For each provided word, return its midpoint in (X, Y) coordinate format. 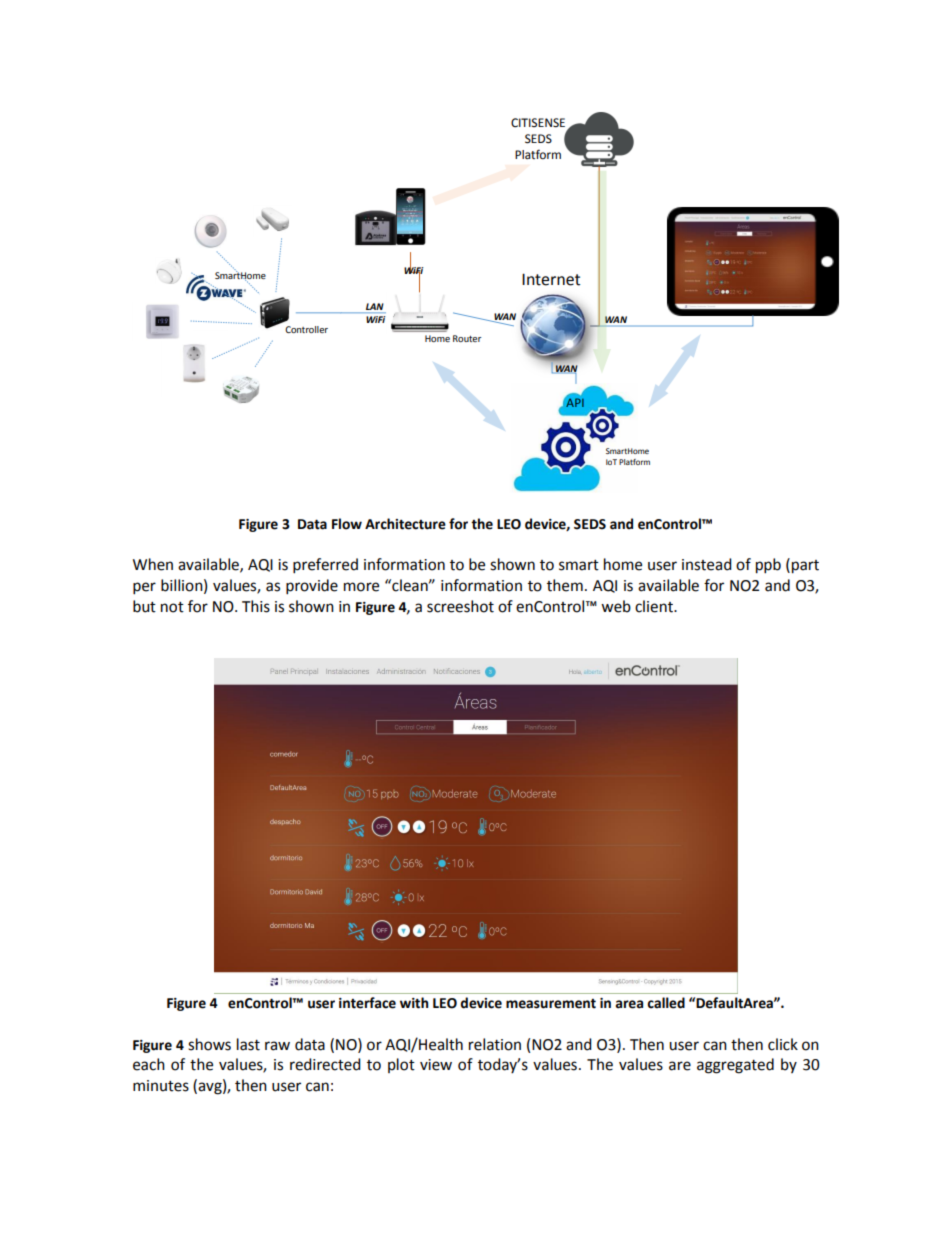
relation (495, 1044)
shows (209, 1044)
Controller (306, 329)
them (565, 585)
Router (467, 338)
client (655, 606)
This (256, 606)
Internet (551, 279)
